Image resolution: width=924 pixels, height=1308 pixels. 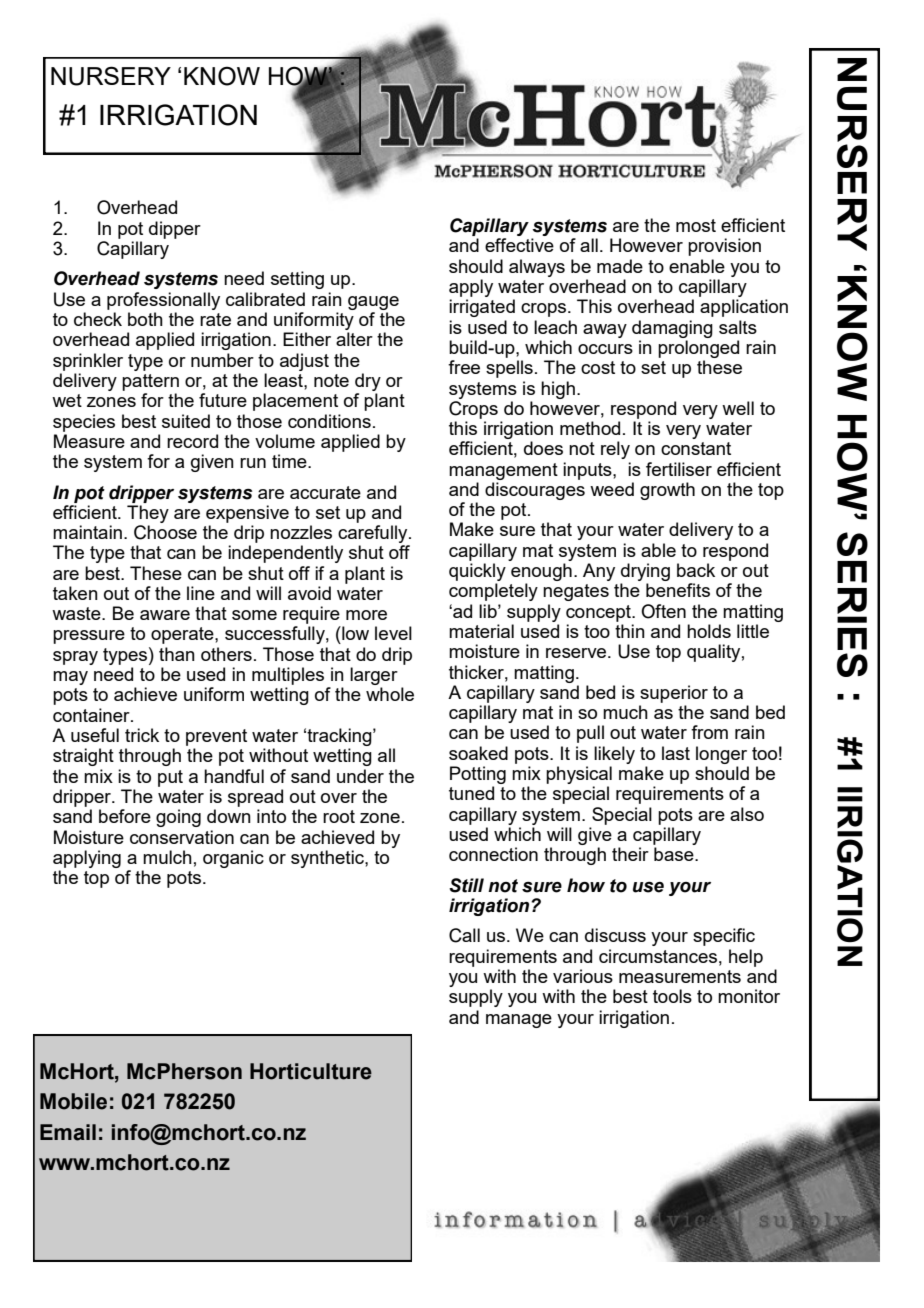 I want to click on suited, so click(x=186, y=421).
